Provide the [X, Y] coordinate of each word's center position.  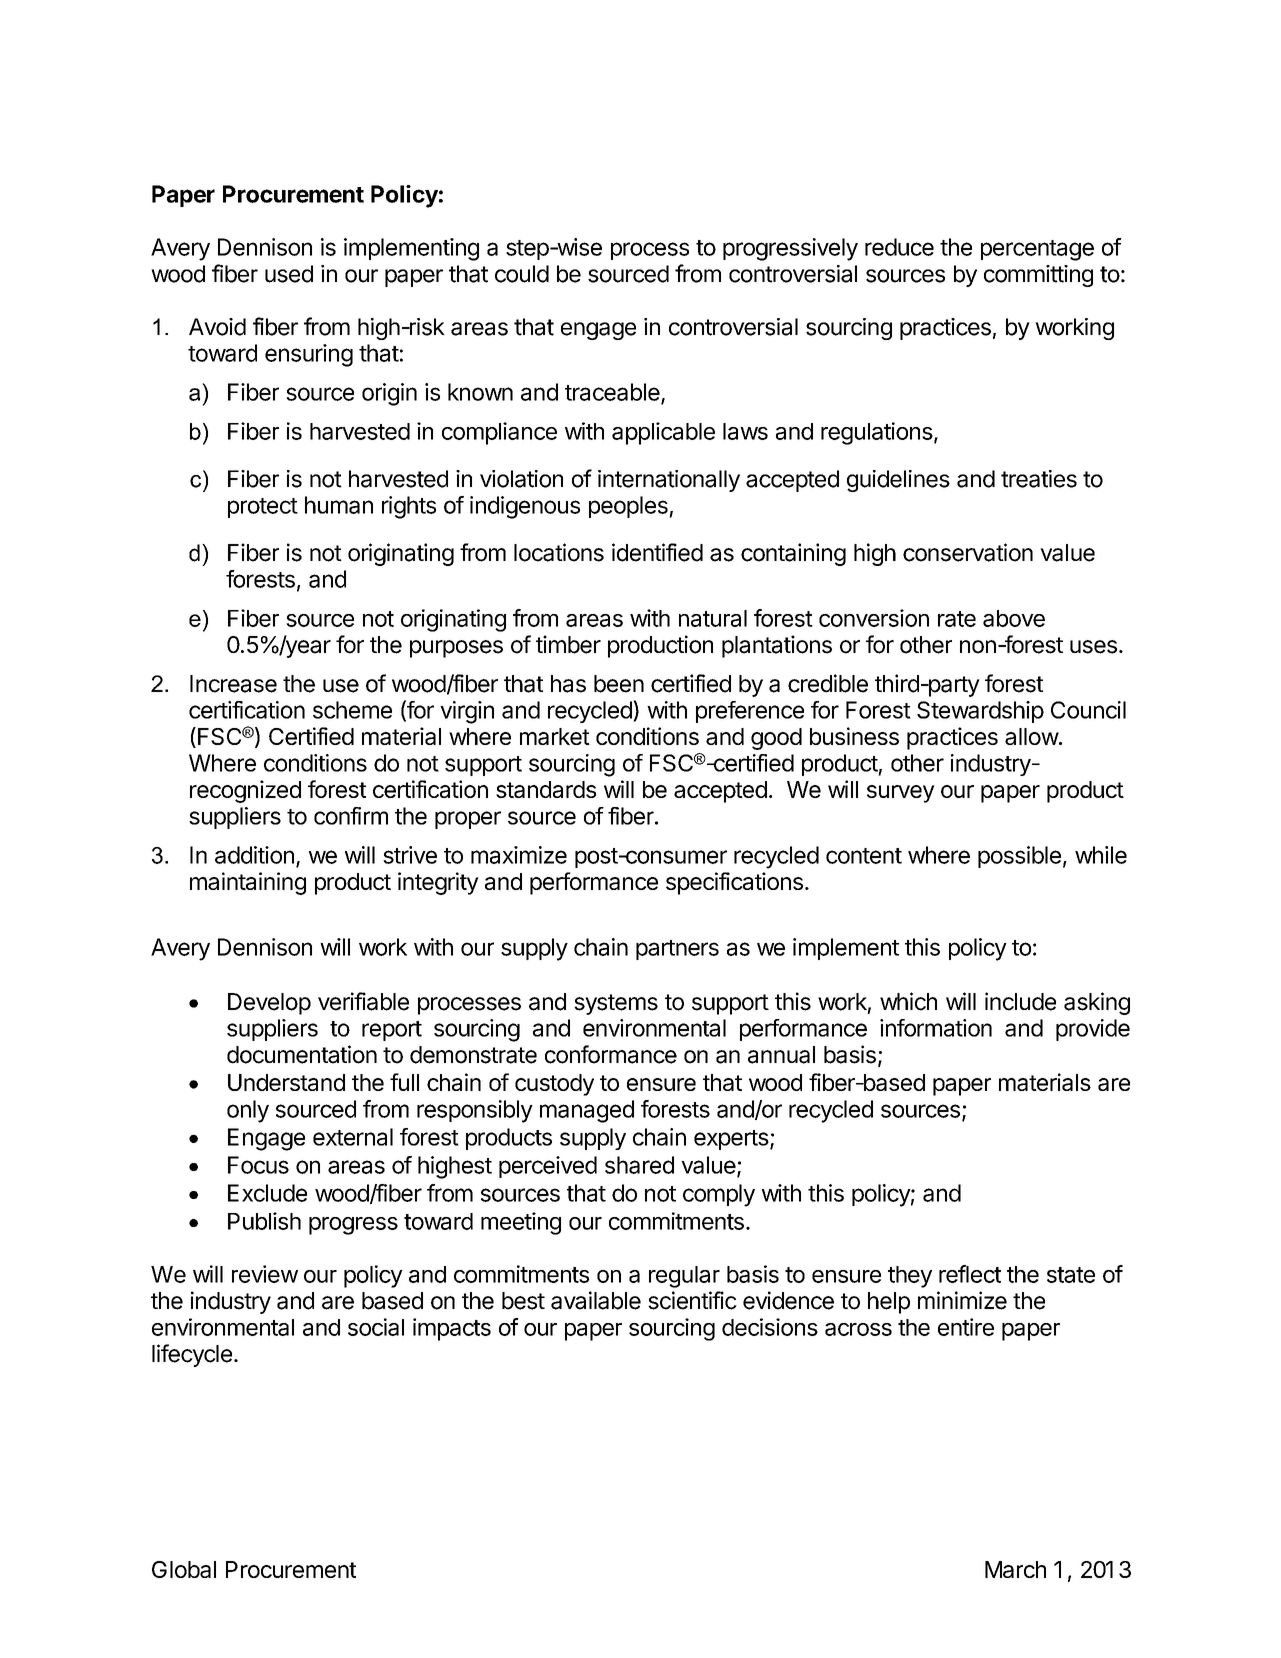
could [522, 274]
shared [639, 1165]
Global [184, 1569]
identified [657, 552]
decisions [770, 1327]
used [289, 274]
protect [263, 508]
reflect [970, 1274]
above [1014, 618]
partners [677, 950]
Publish [264, 1221]
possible [1019, 857]
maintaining [248, 883]
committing [1038, 276]
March [1015, 1569]
